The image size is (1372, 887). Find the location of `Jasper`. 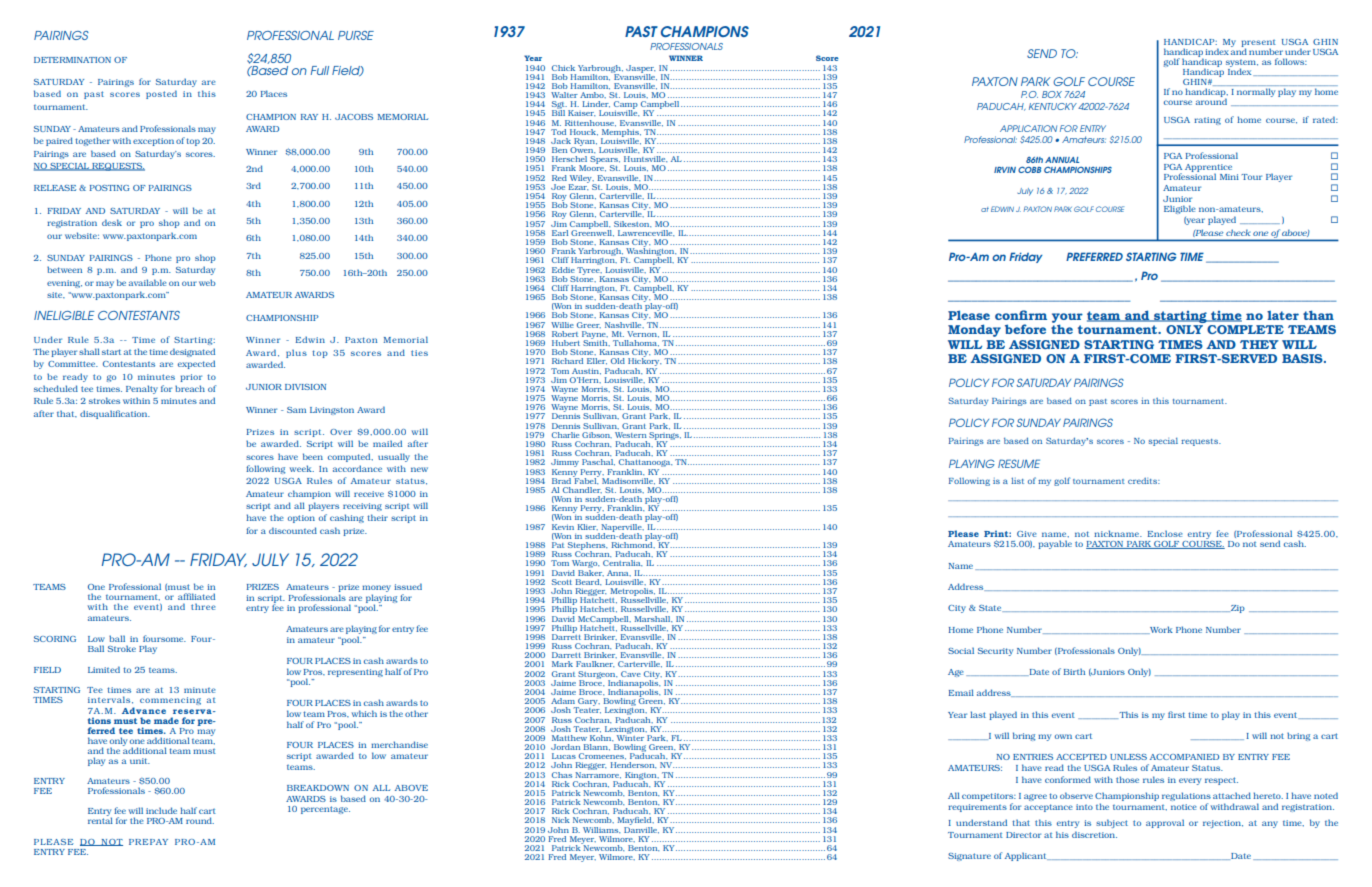

Jasper is located at coordinates (640, 70).
